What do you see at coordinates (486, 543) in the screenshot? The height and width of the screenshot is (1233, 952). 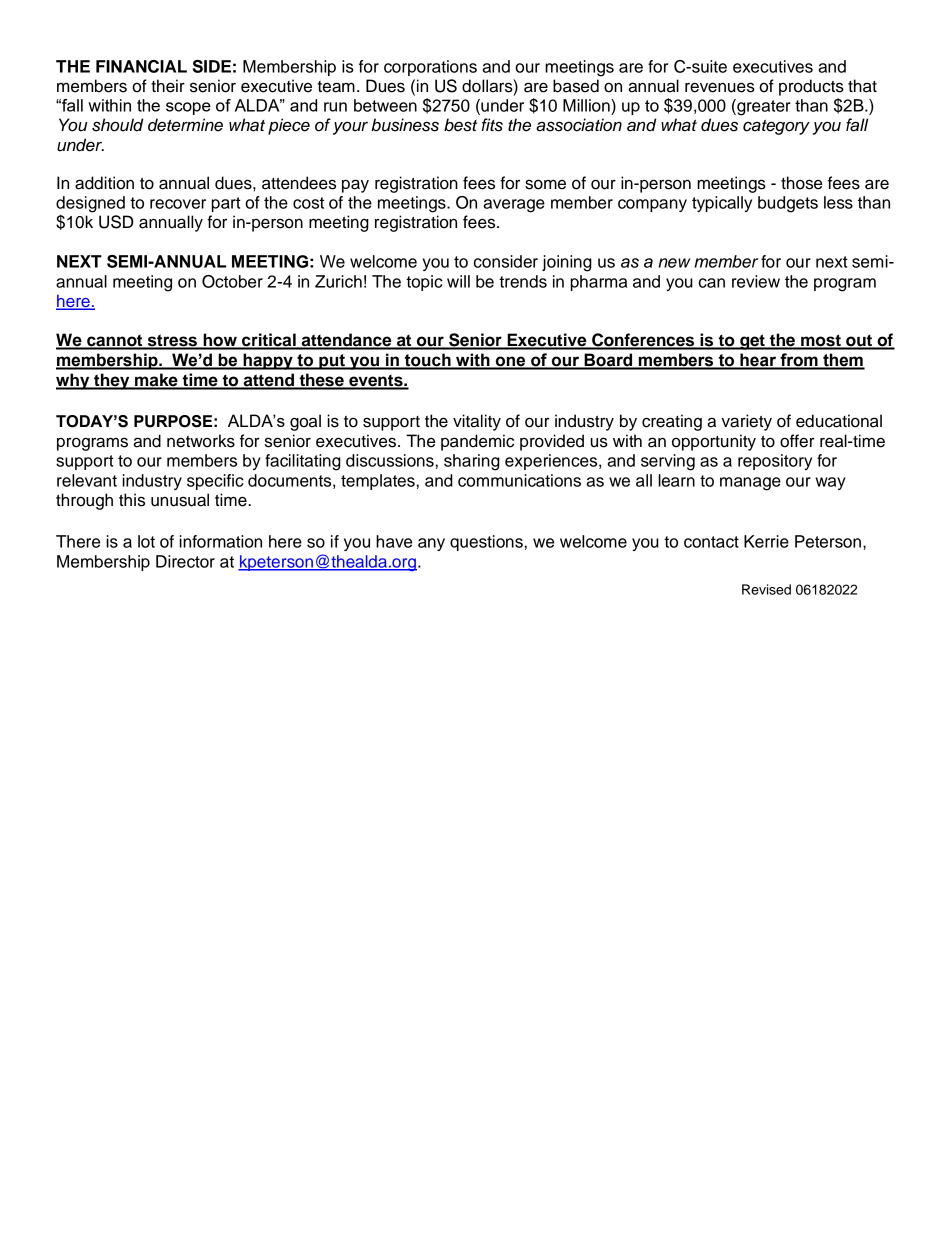 I see `questions` at bounding box center [486, 543].
